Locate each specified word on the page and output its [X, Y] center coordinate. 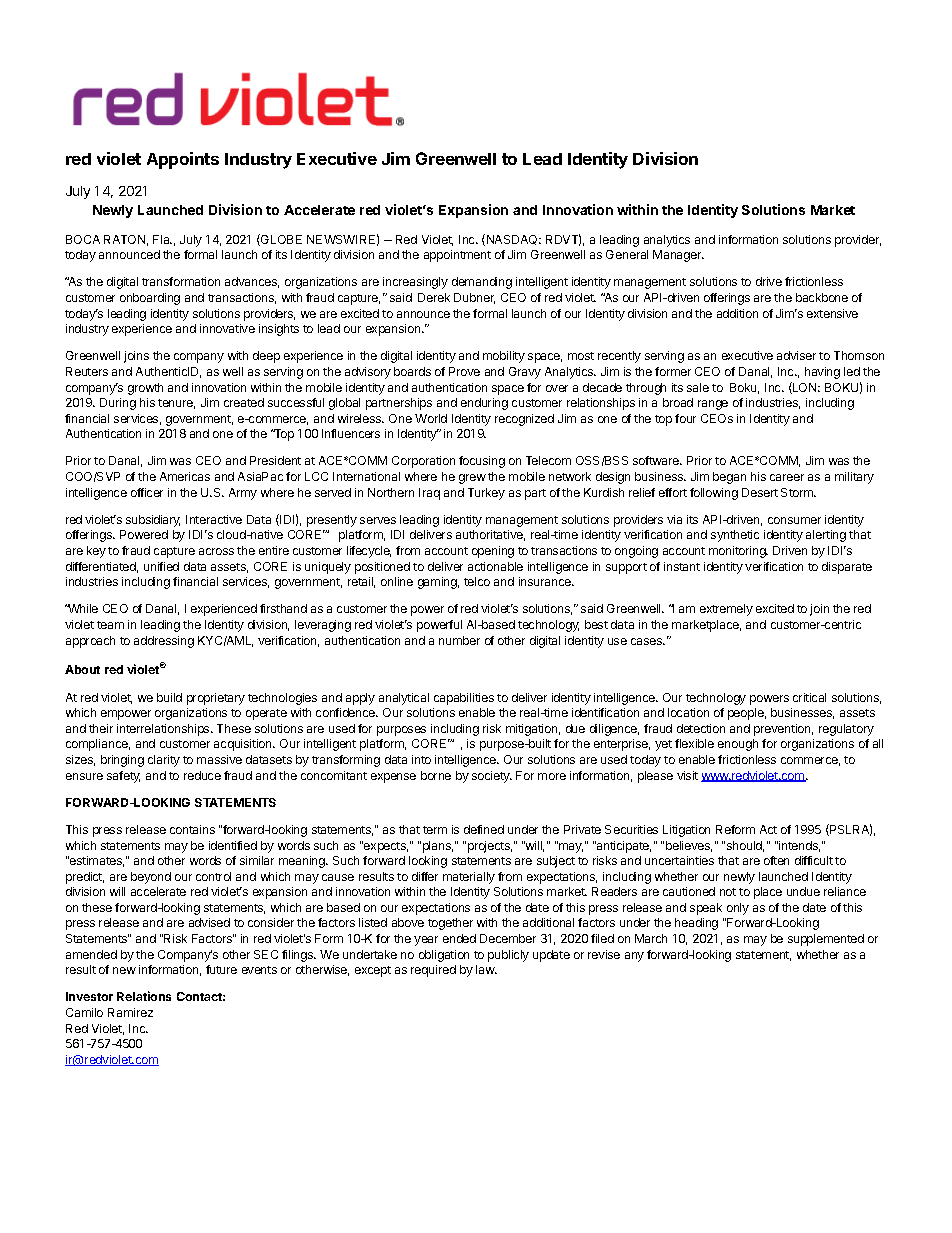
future [221, 969]
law [486, 969]
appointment [457, 256]
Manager [678, 256]
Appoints [183, 160]
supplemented [826, 940]
